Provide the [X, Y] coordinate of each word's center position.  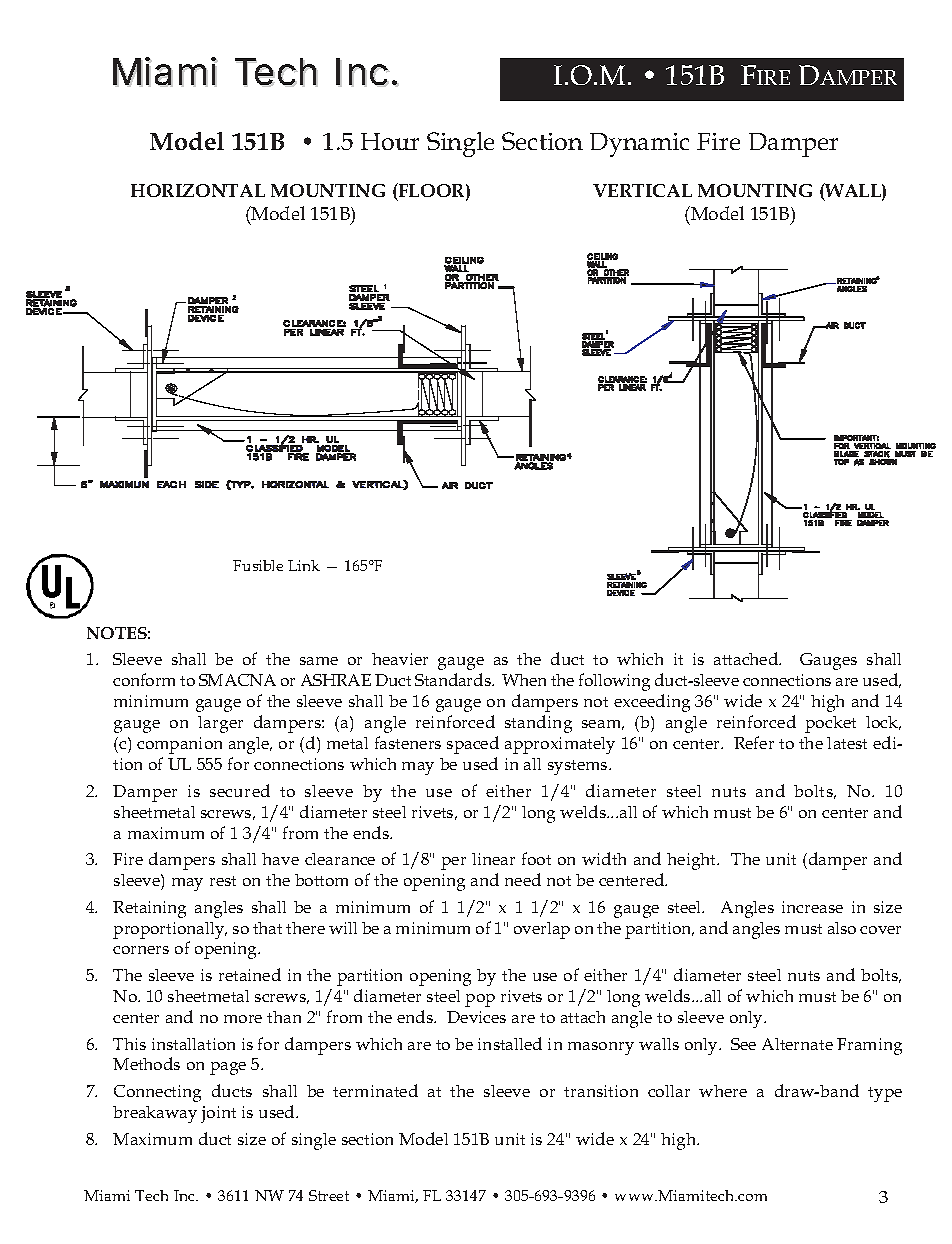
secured [240, 790]
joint [218, 1114]
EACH [171, 484]
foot [536, 858]
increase [812, 907]
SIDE [207, 484]
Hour [390, 141]
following [614, 682]
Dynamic [639, 145]
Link [304, 565]
